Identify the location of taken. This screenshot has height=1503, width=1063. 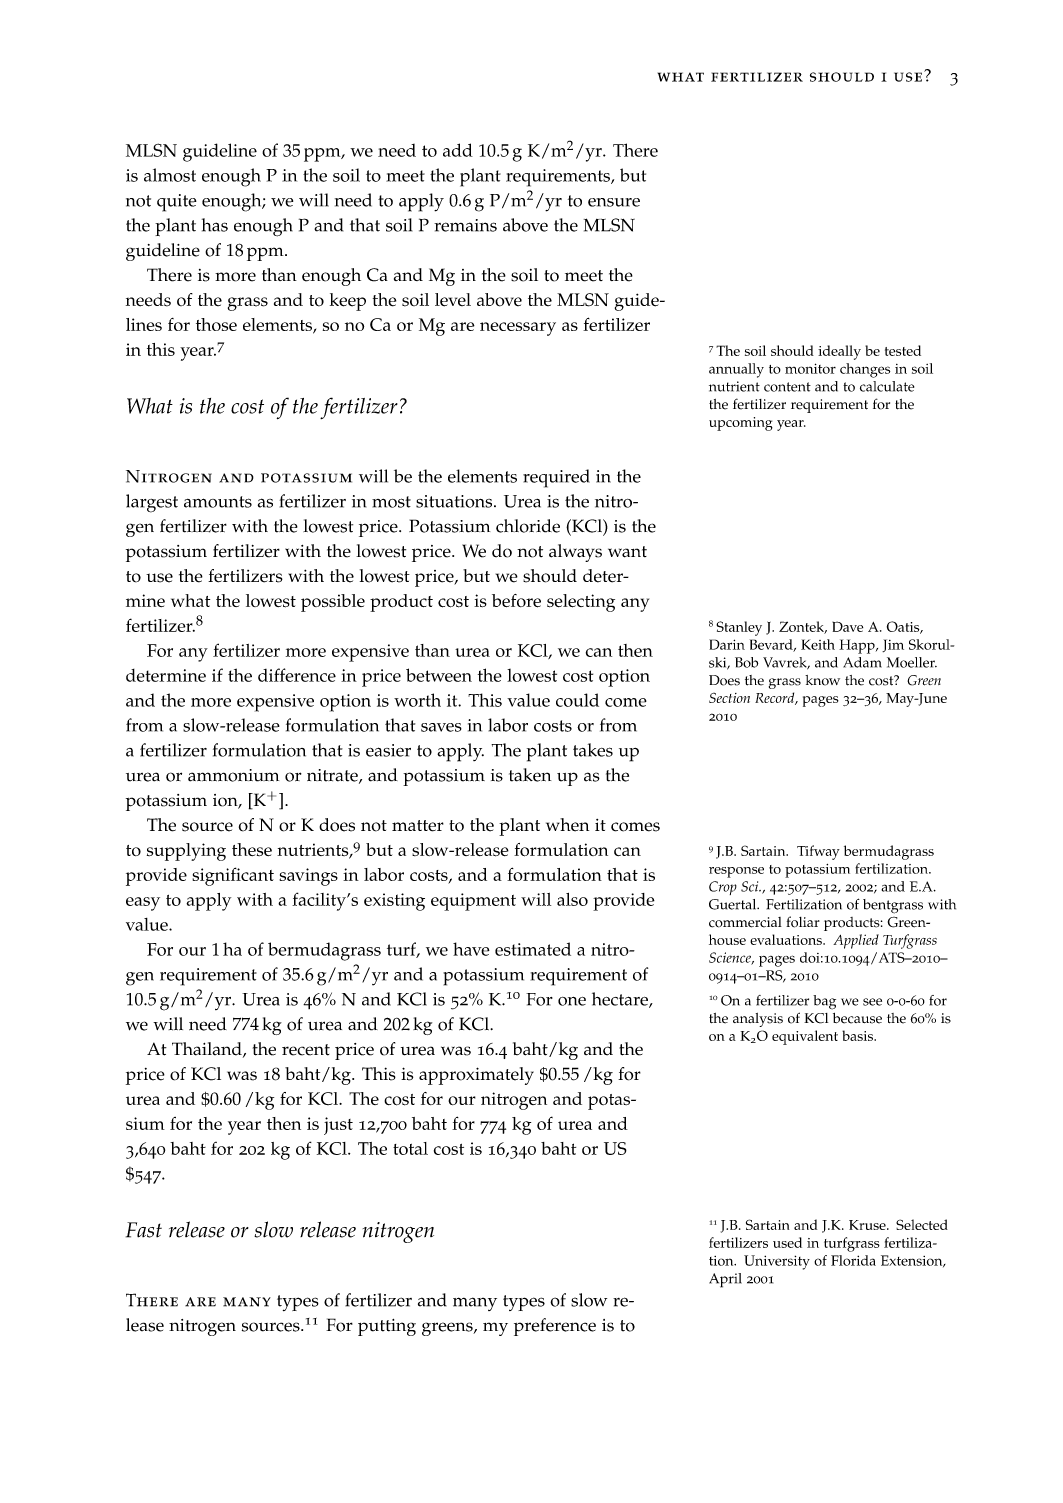
(530, 775).
